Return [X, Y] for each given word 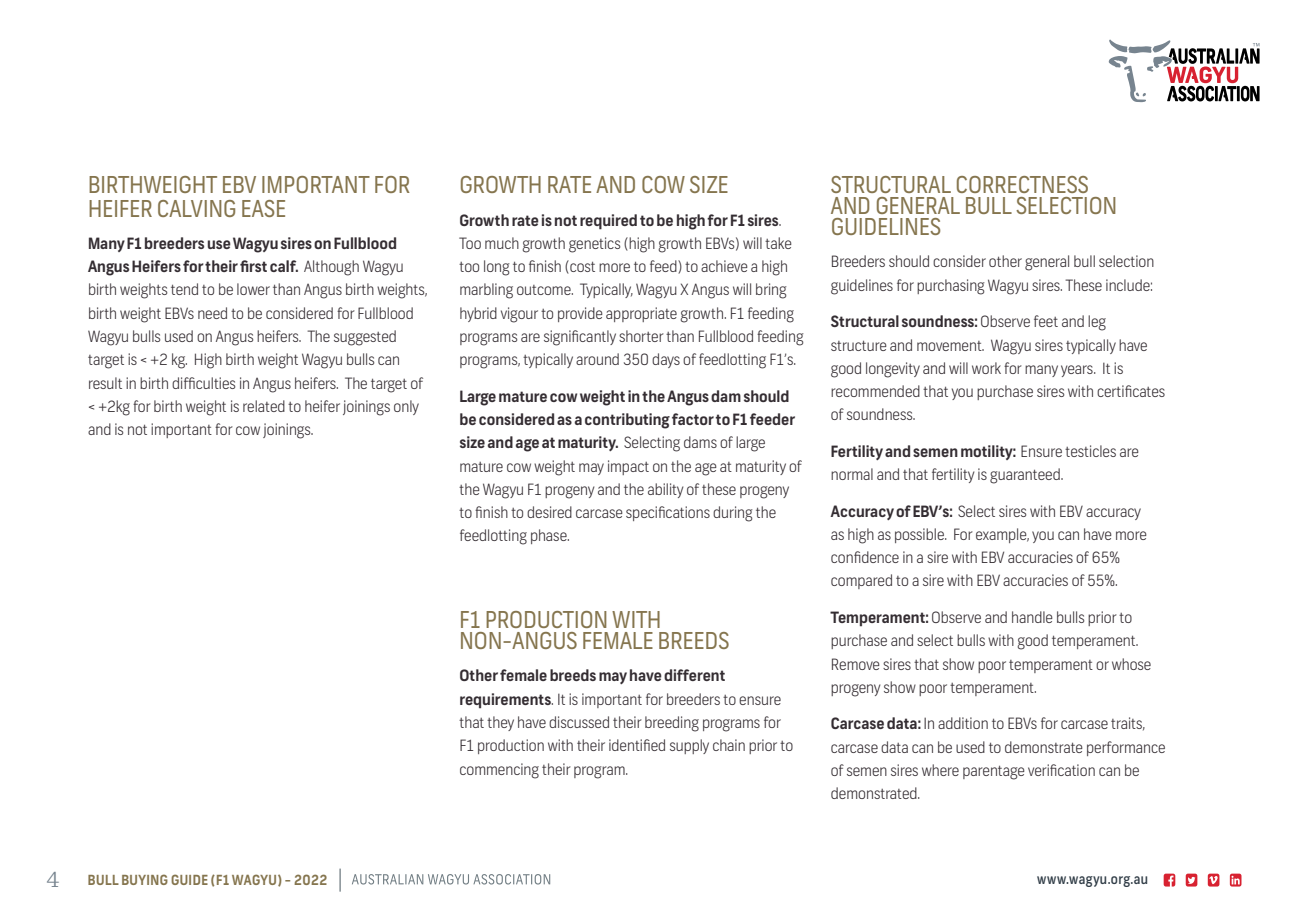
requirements [506, 700]
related [264, 406]
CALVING [196, 208]
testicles [1090, 451]
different [694, 675]
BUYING [145, 879]
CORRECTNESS [1022, 184]
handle [1032, 617]
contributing [627, 421]
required [608, 222]
